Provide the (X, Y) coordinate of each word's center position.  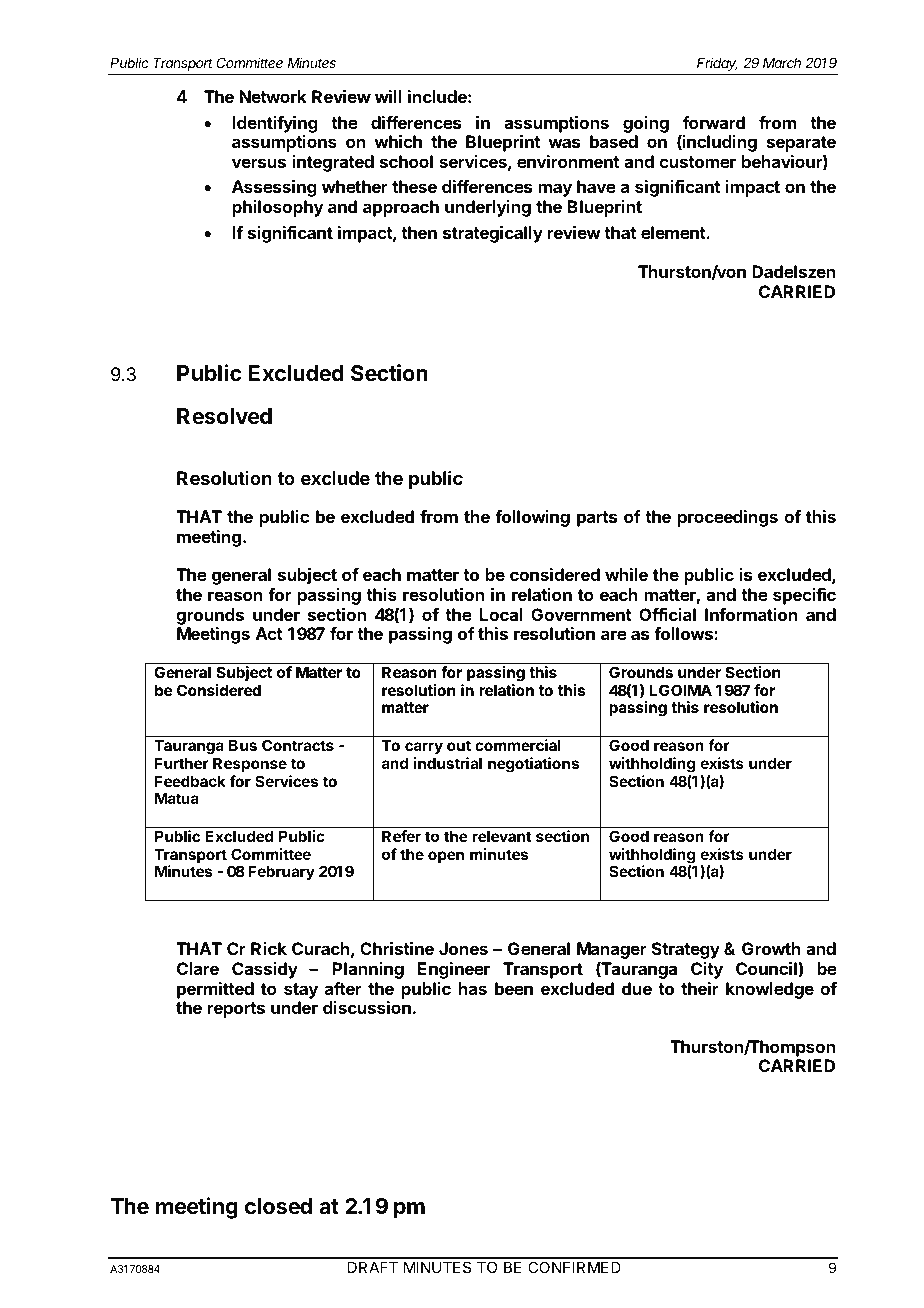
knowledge (770, 990)
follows (684, 633)
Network (273, 96)
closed (278, 1206)
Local (501, 614)
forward (714, 122)
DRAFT (373, 1267)
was (564, 143)
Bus (243, 745)
